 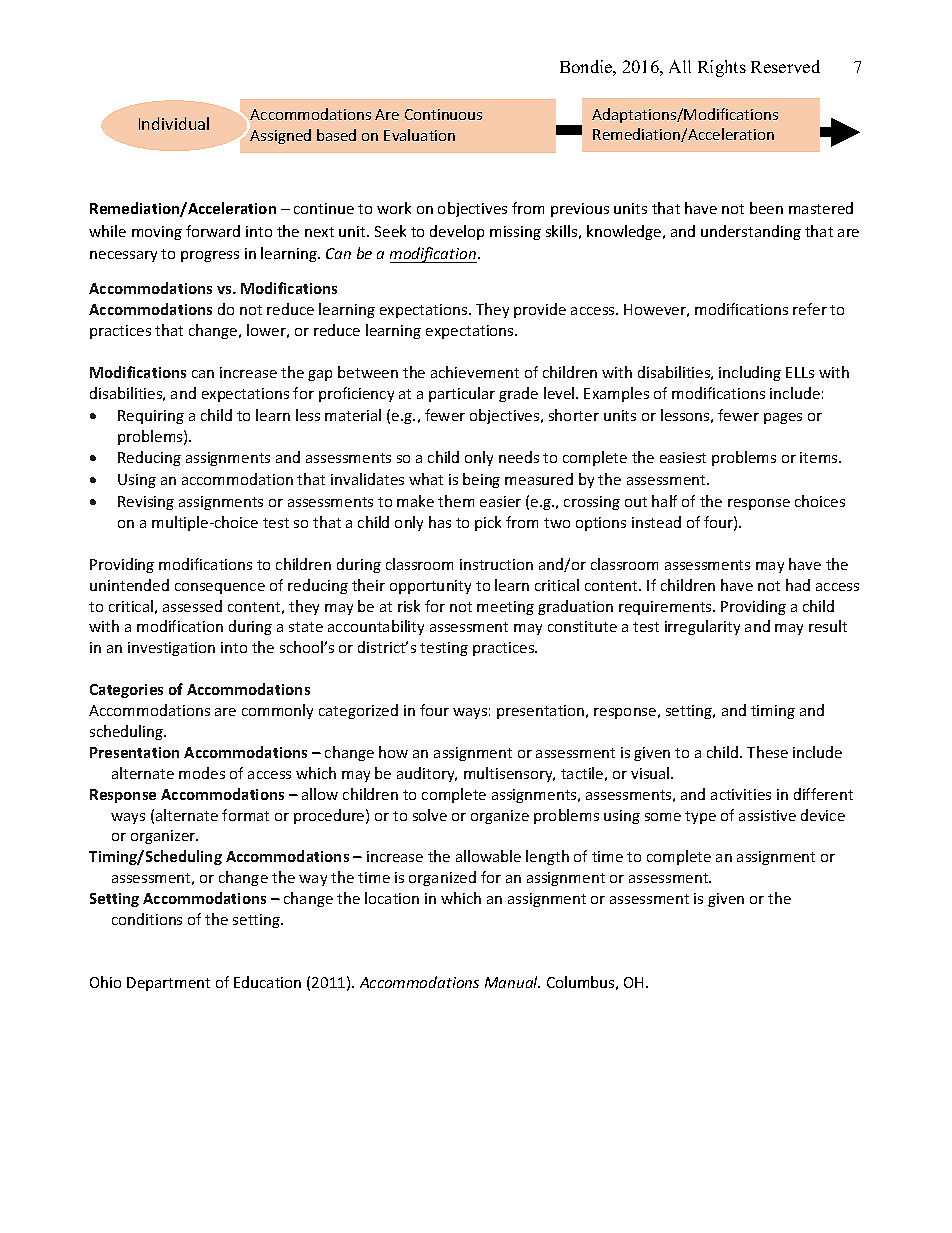 What do you see at coordinates (512, 982) in the screenshot?
I see `Manual` at bounding box center [512, 982].
